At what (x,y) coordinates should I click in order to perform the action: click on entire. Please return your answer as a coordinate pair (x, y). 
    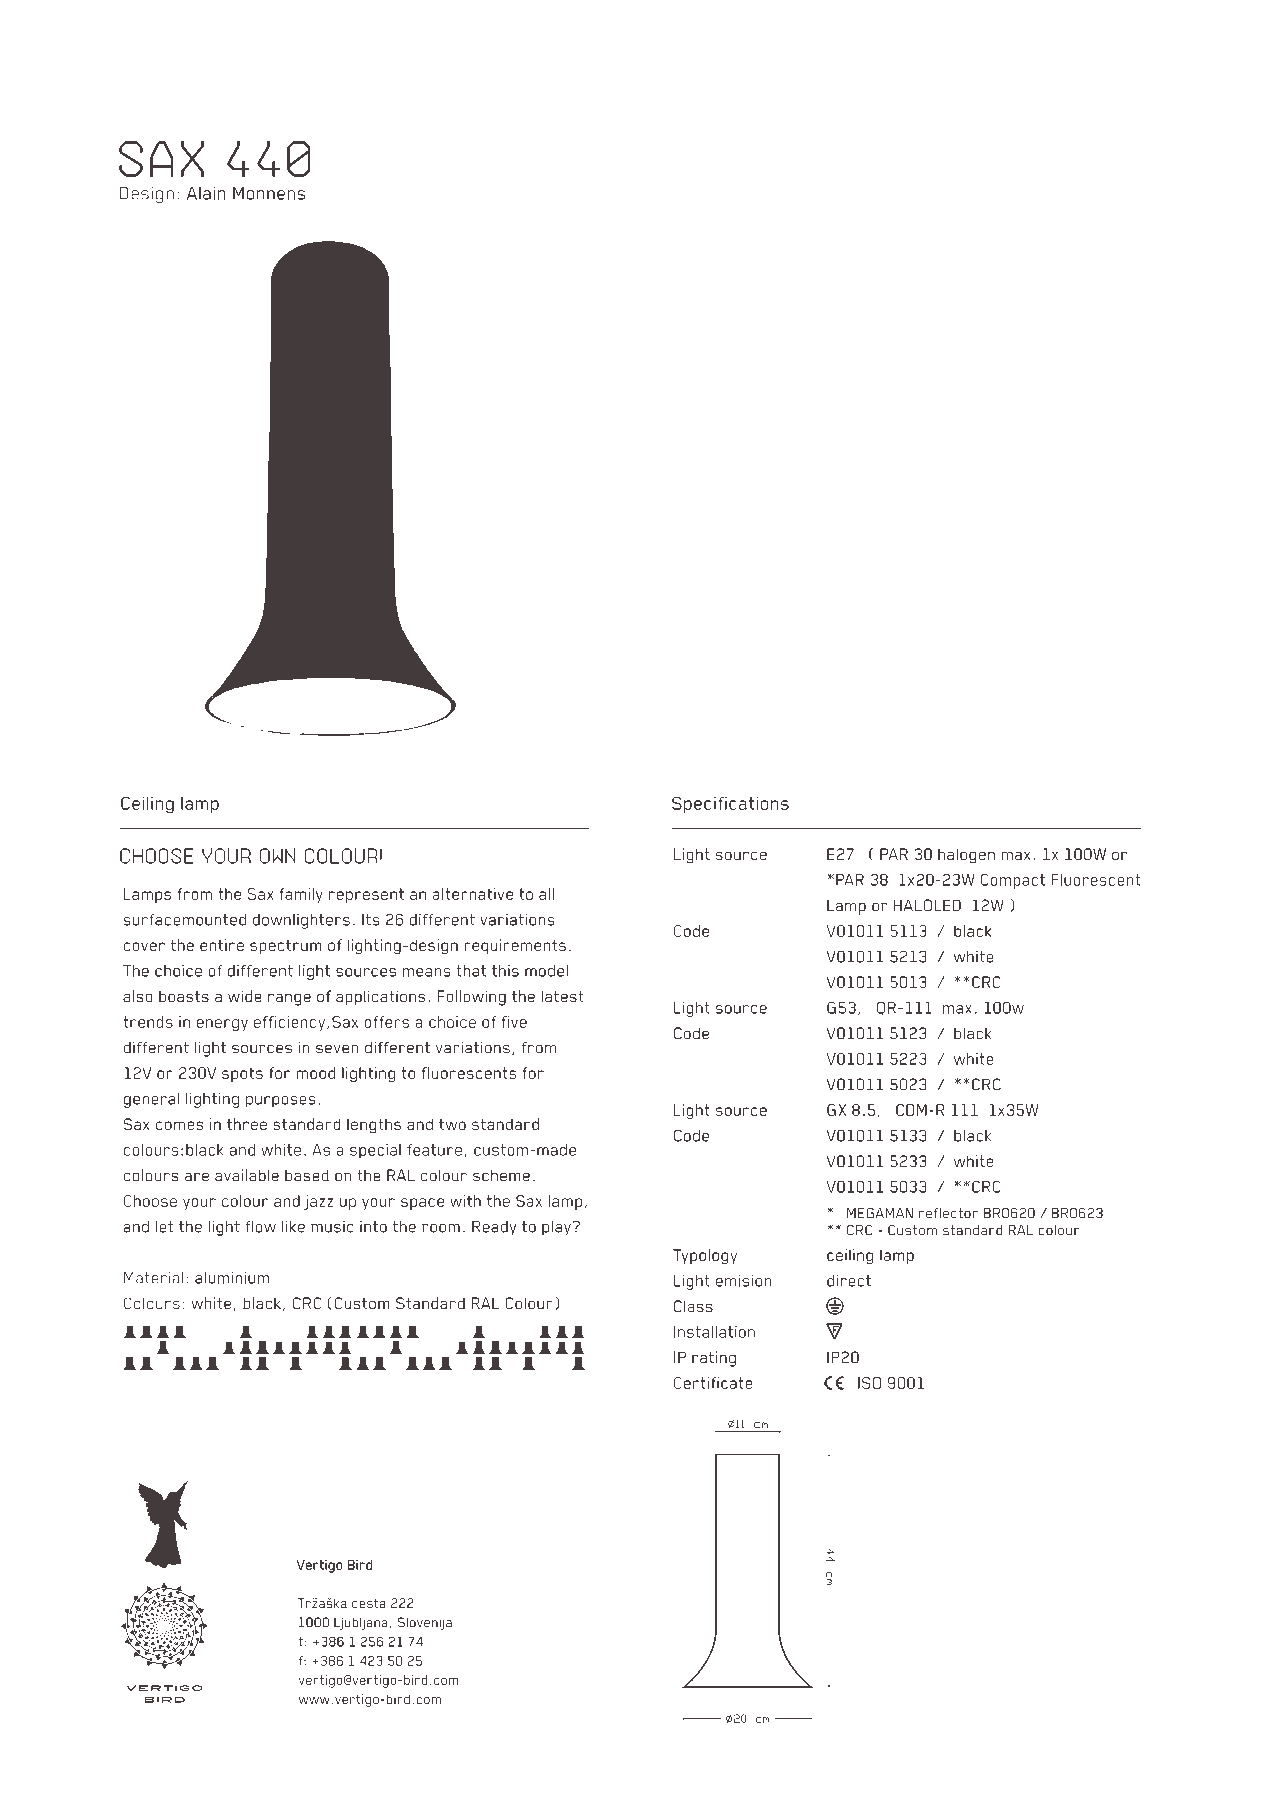
    Looking at the image, I should click on (222, 945).
